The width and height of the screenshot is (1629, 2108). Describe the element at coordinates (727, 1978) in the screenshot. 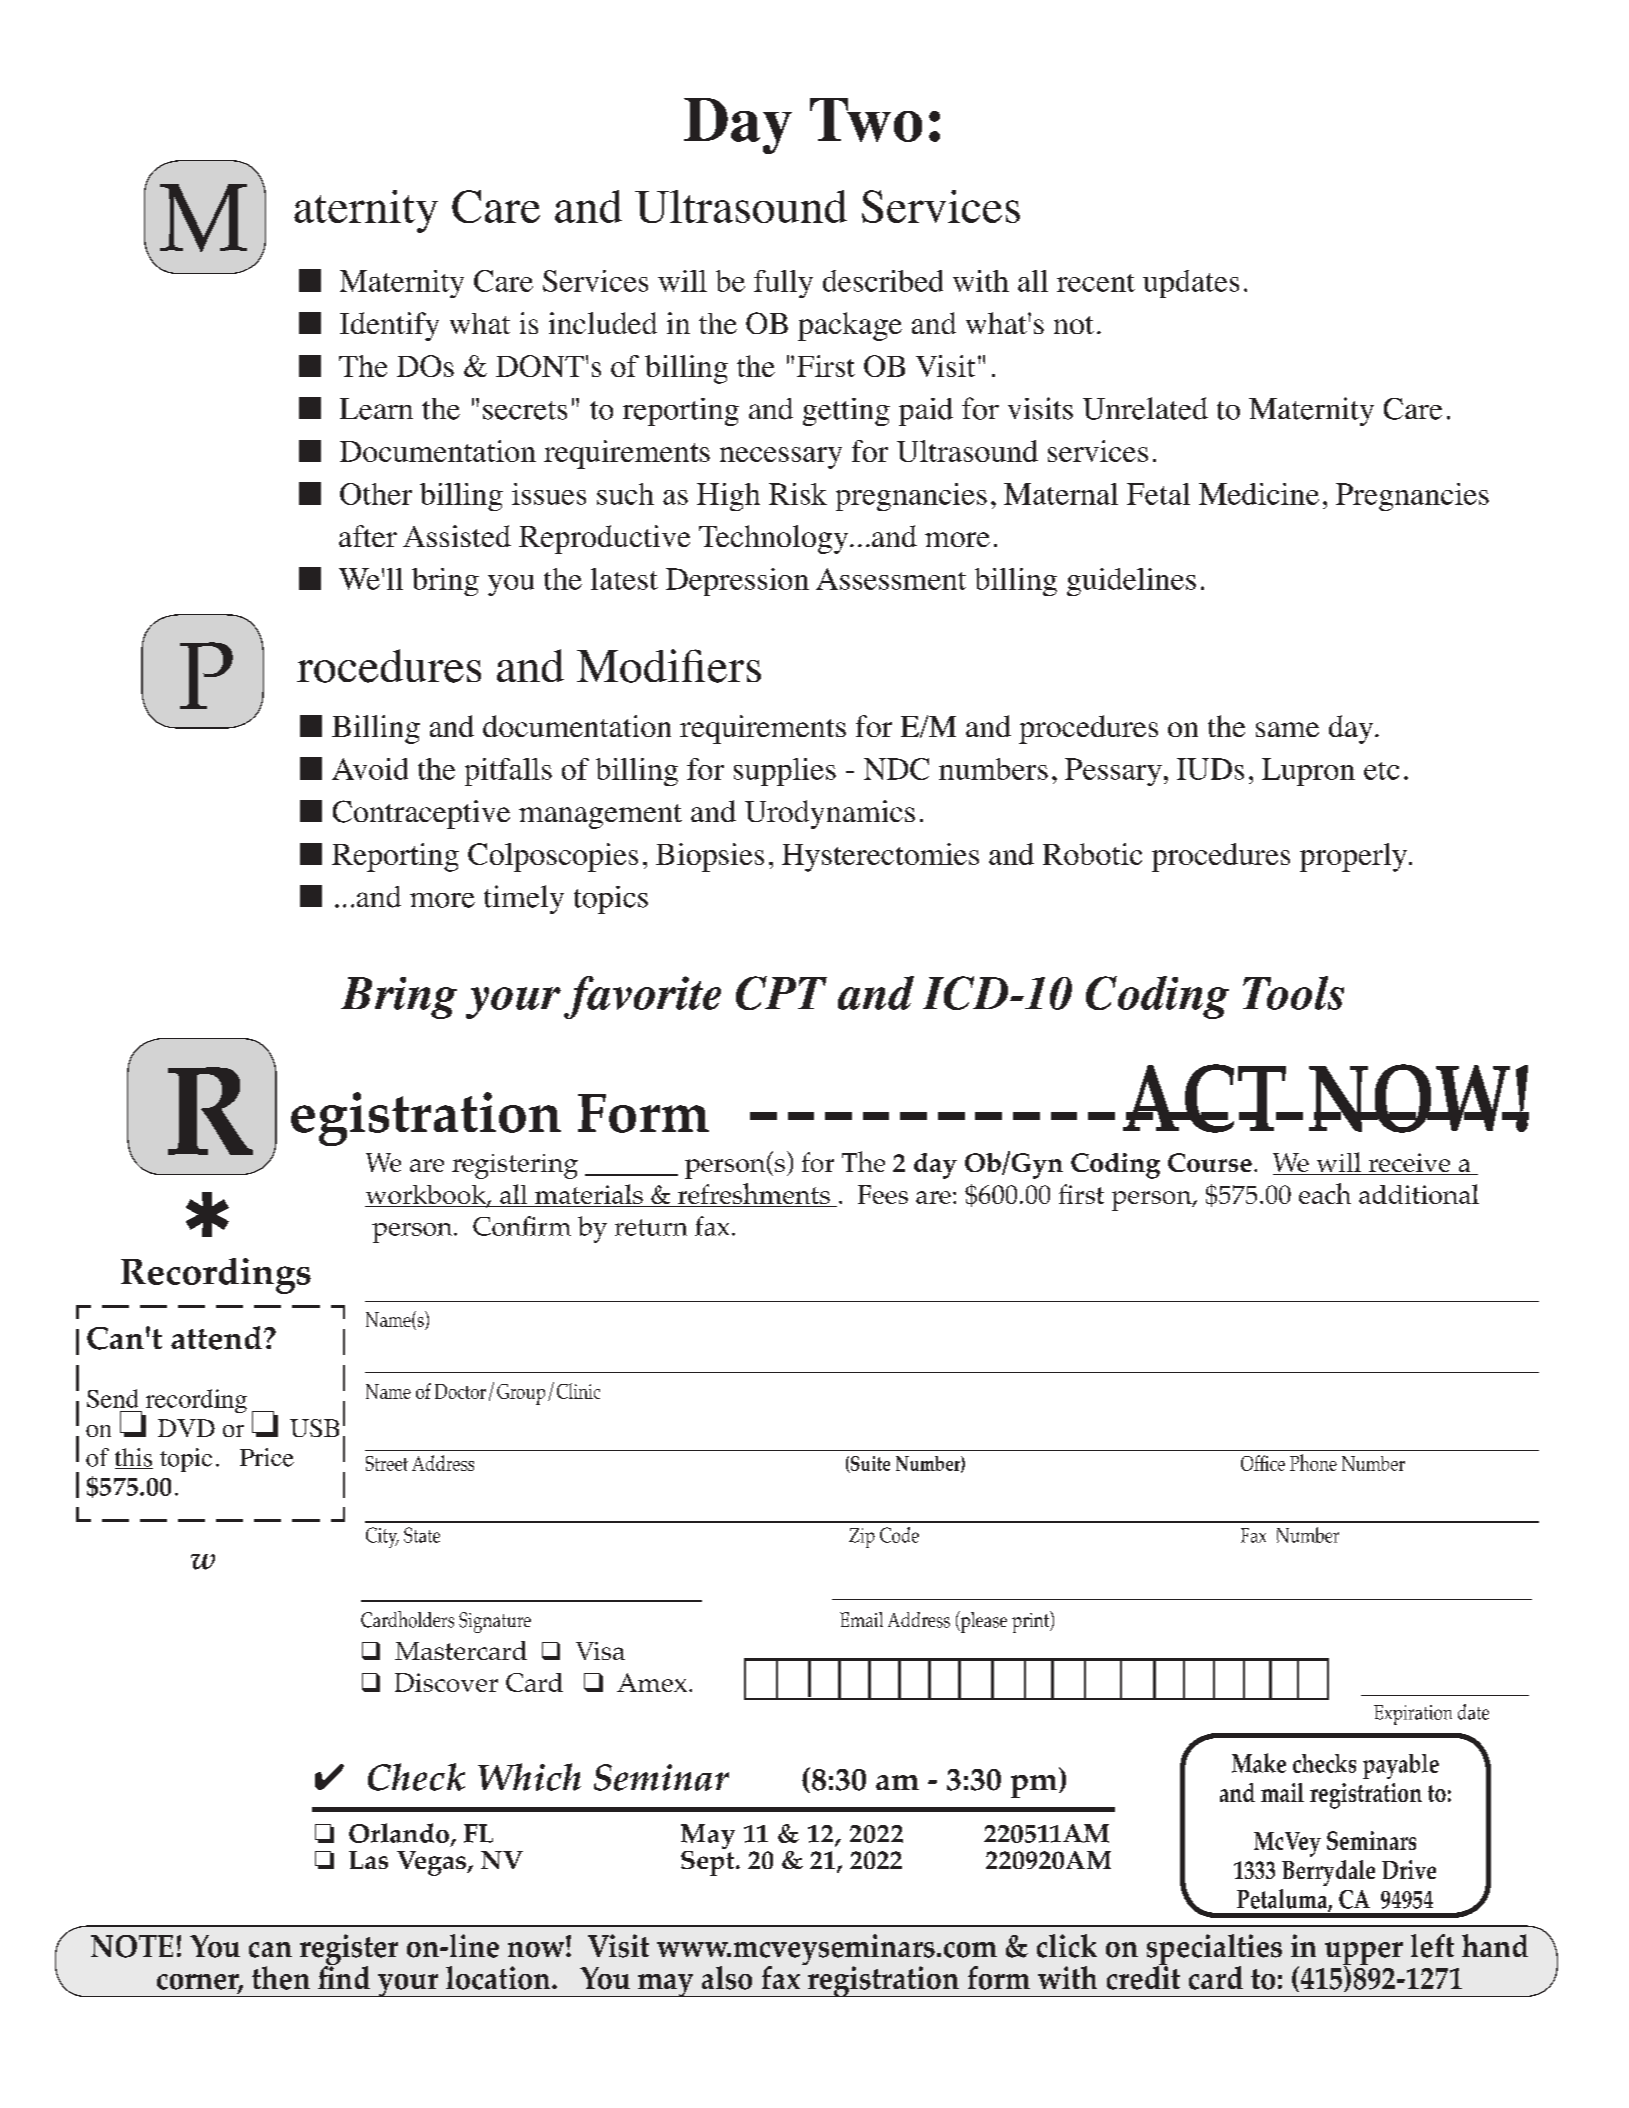

I see `also` at that location.
